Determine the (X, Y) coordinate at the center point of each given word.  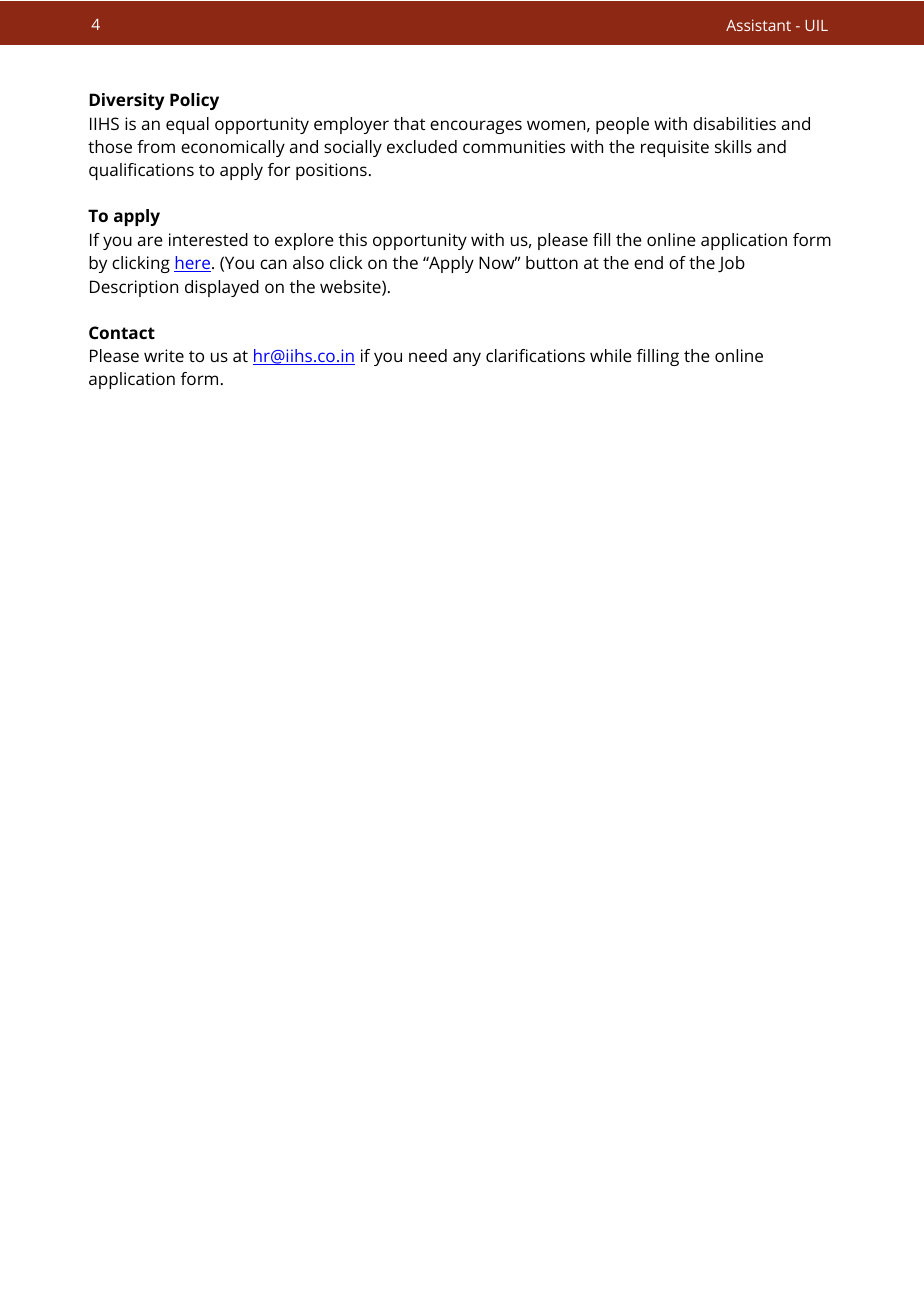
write (164, 355)
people (622, 125)
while (611, 355)
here (193, 264)
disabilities (734, 123)
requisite (675, 148)
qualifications (141, 171)
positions (331, 171)
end (648, 262)
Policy (194, 101)
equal (187, 125)
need (428, 355)
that (409, 123)
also (308, 262)
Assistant (758, 25)
